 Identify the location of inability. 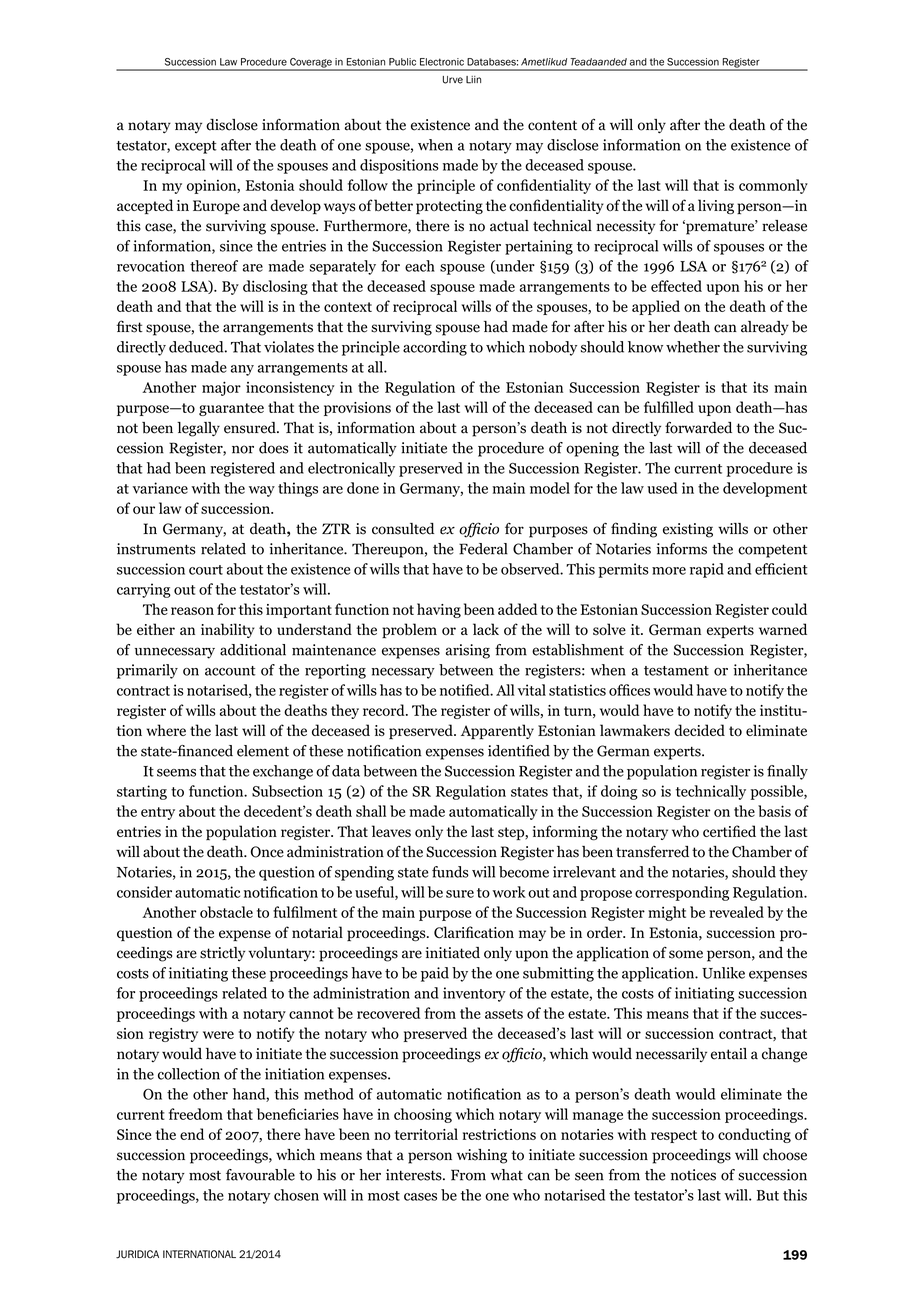
(228, 630).
